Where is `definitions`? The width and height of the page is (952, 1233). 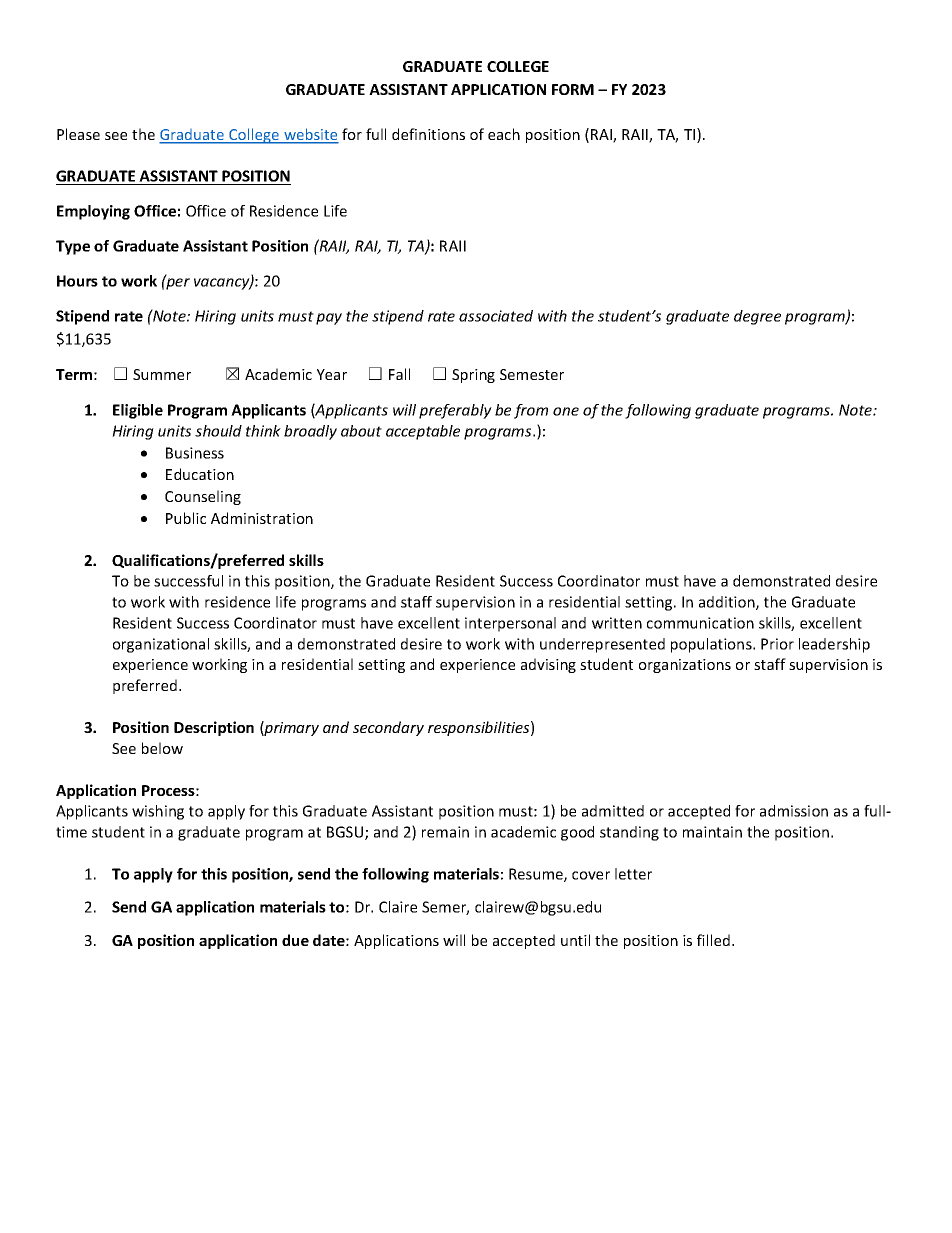
definitions is located at coordinates (428, 134).
